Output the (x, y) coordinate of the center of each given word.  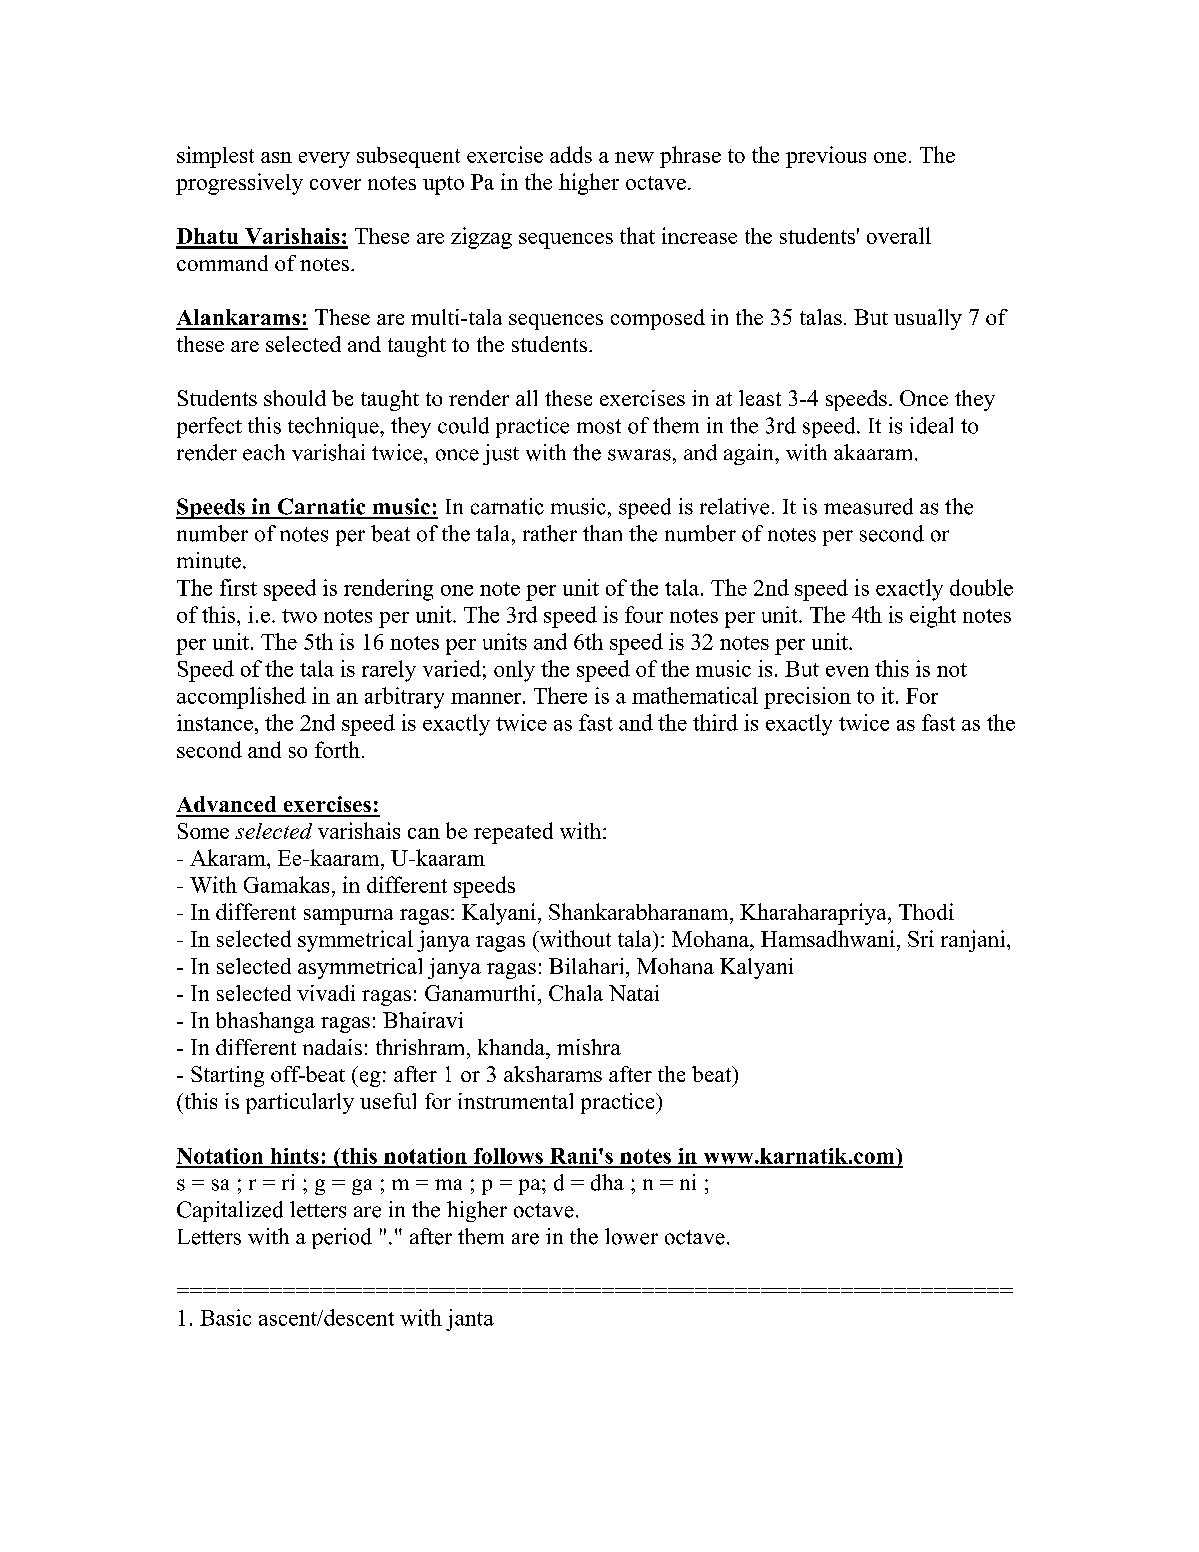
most (599, 426)
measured (868, 506)
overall (899, 235)
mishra (589, 1047)
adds (571, 154)
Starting (227, 1076)
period (342, 1238)
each (264, 452)
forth (337, 749)
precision (807, 698)
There (560, 695)
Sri (921, 938)
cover (335, 184)
